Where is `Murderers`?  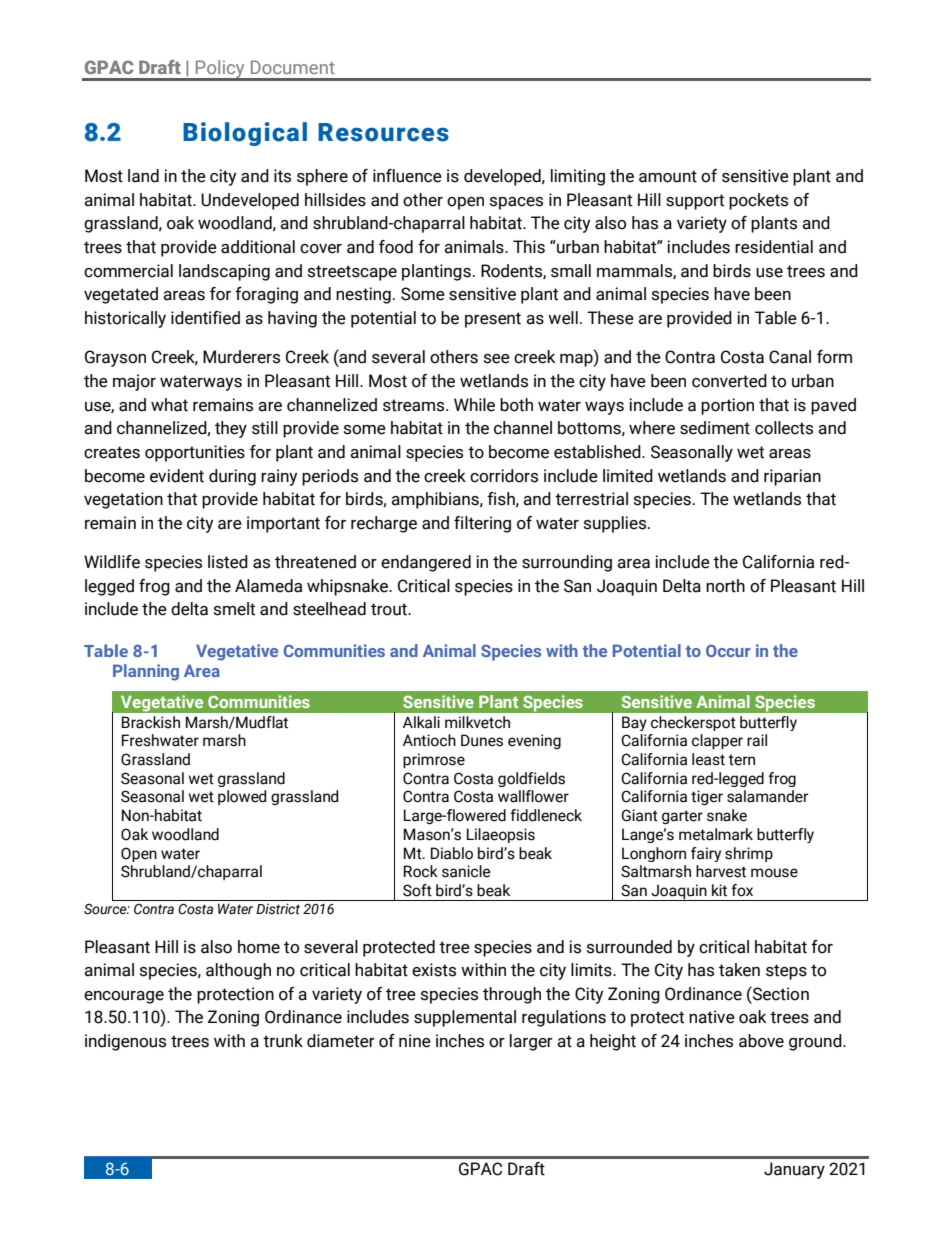
Murderers is located at coordinates (241, 357).
